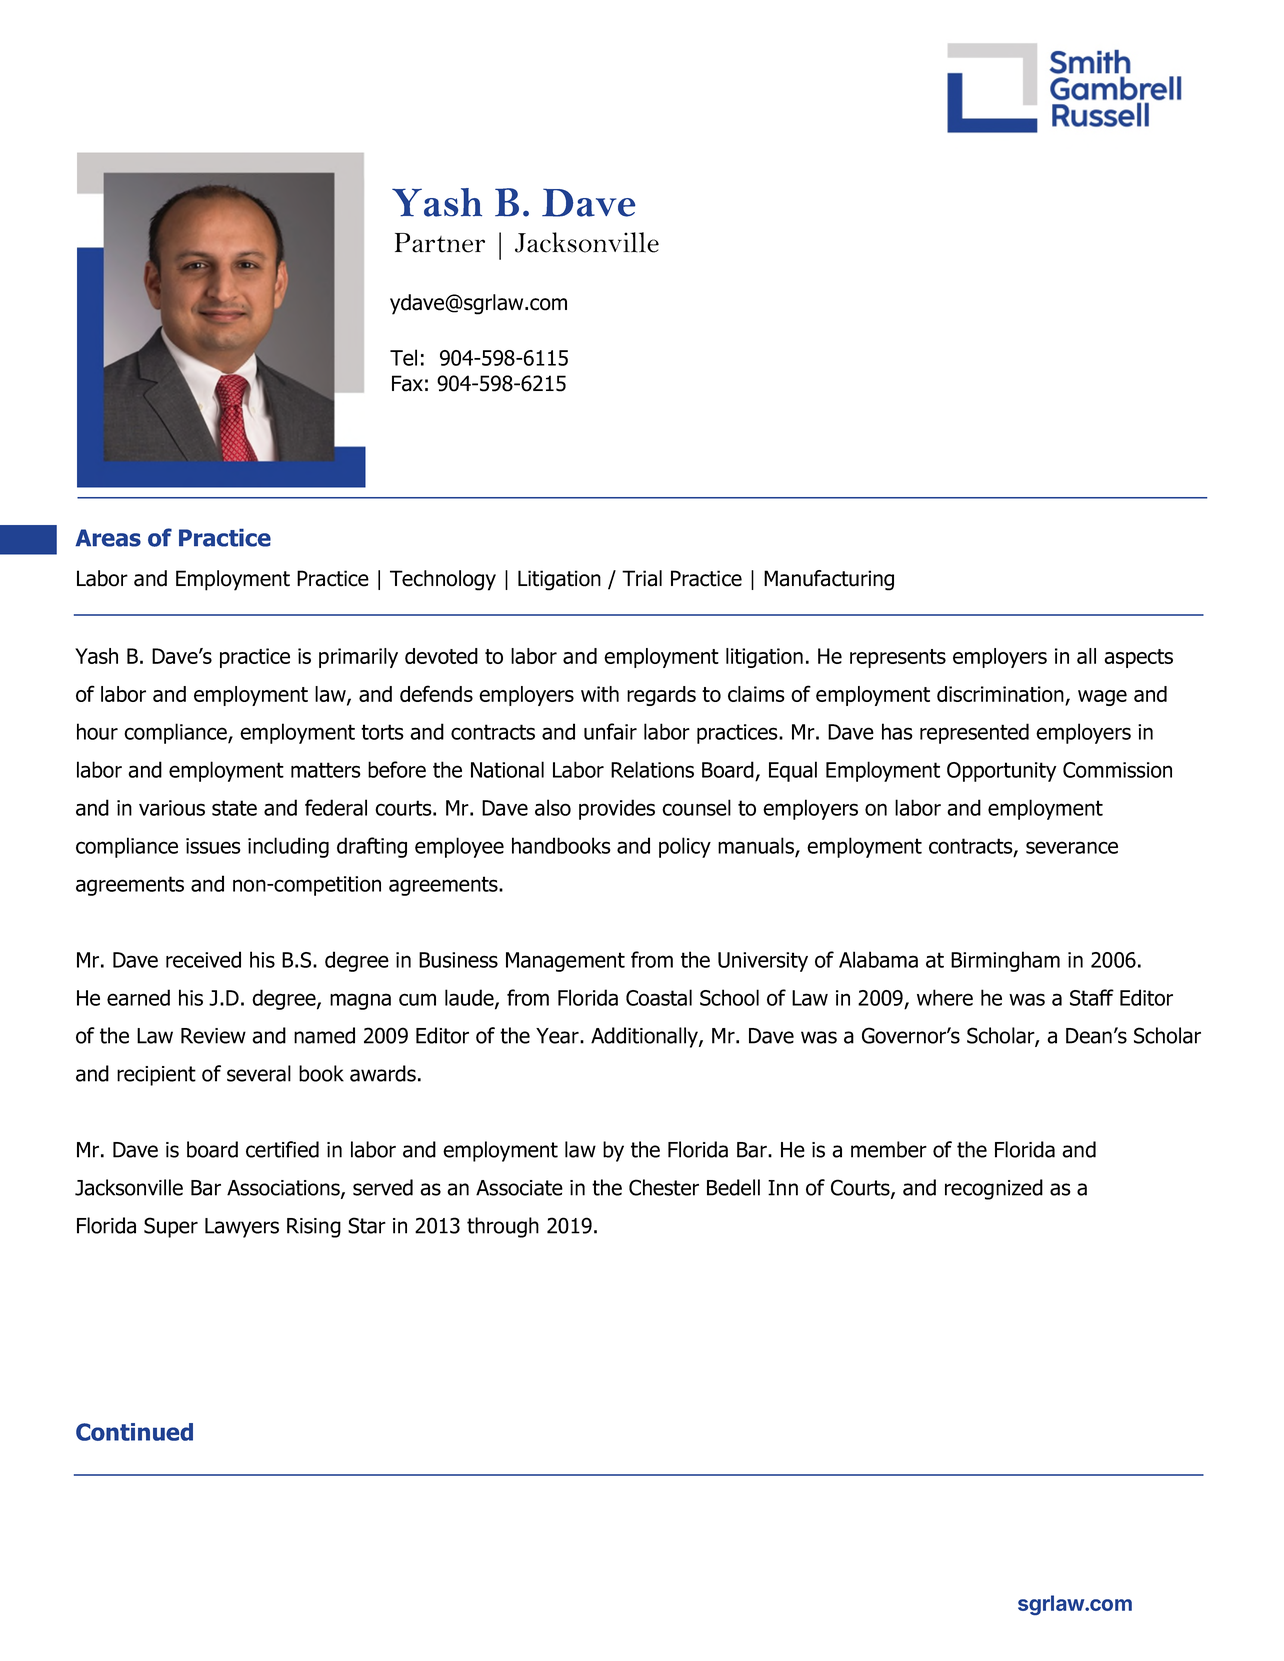  What do you see at coordinates (440, 243) in the document?
I see `Partner` at bounding box center [440, 243].
